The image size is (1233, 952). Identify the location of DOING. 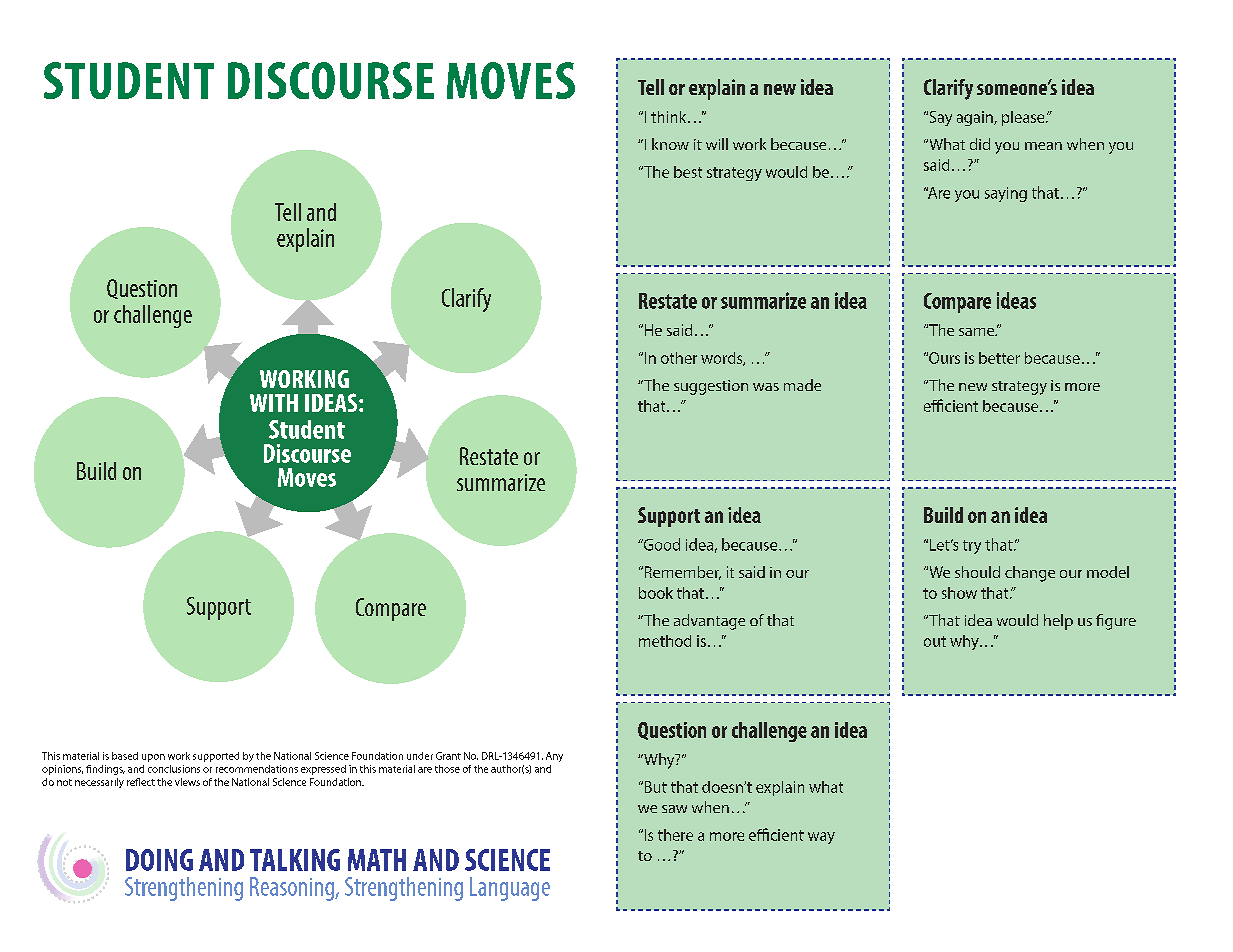
(159, 860).
